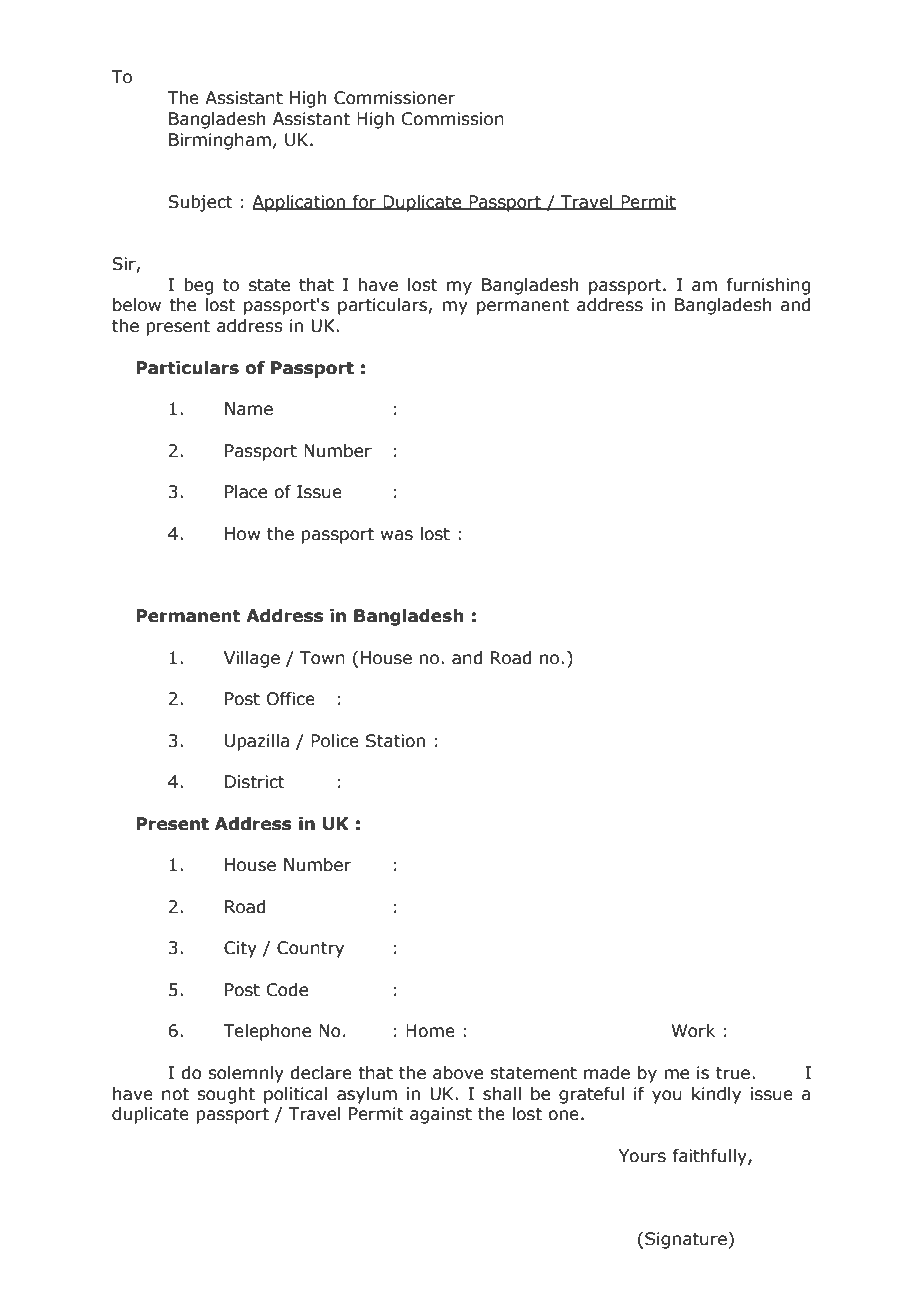 This screenshot has height=1308, width=924. Describe the element at coordinates (200, 203) in the screenshot. I see `Subject` at that location.
